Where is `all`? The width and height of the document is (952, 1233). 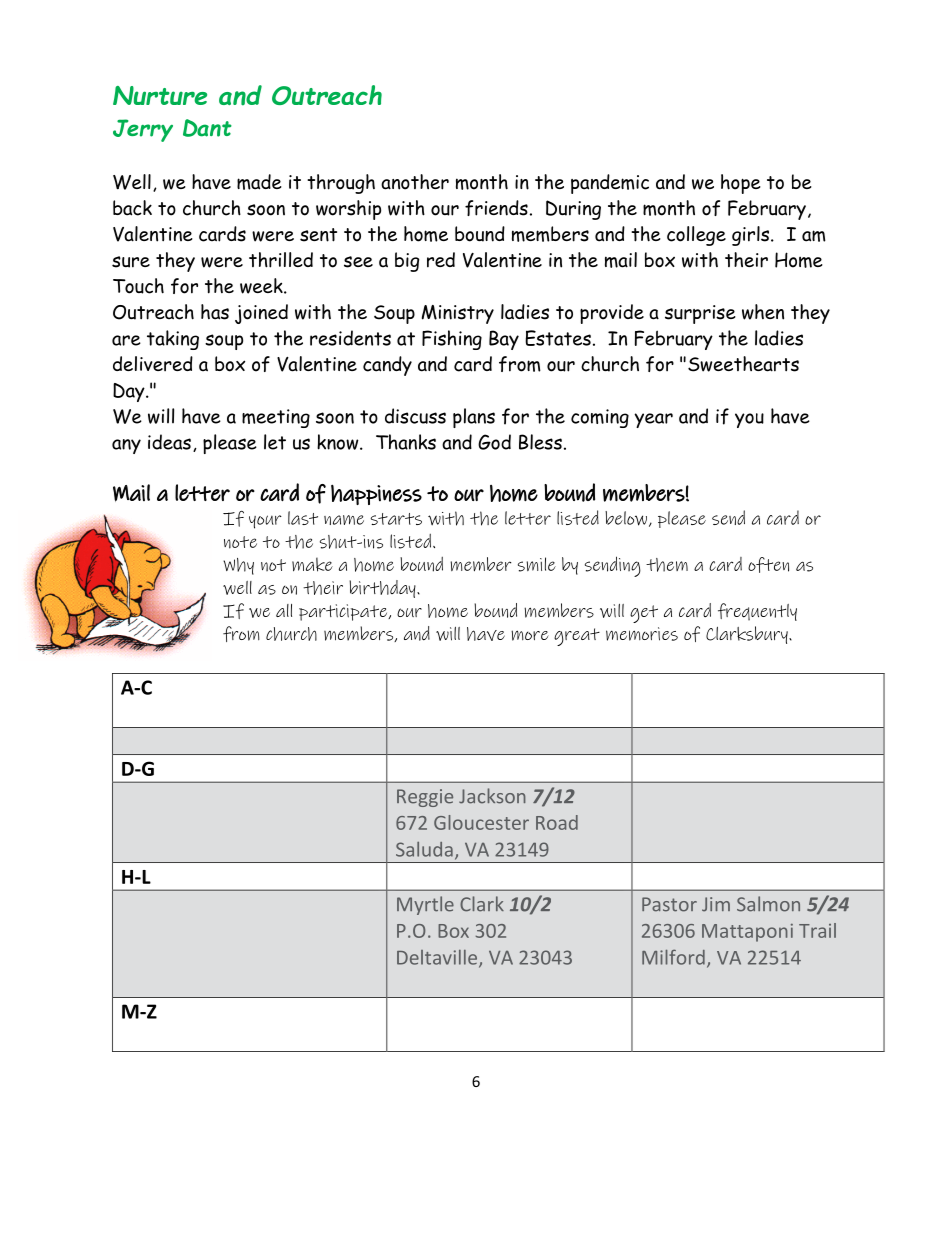
all is located at coordinates (284, 610).
